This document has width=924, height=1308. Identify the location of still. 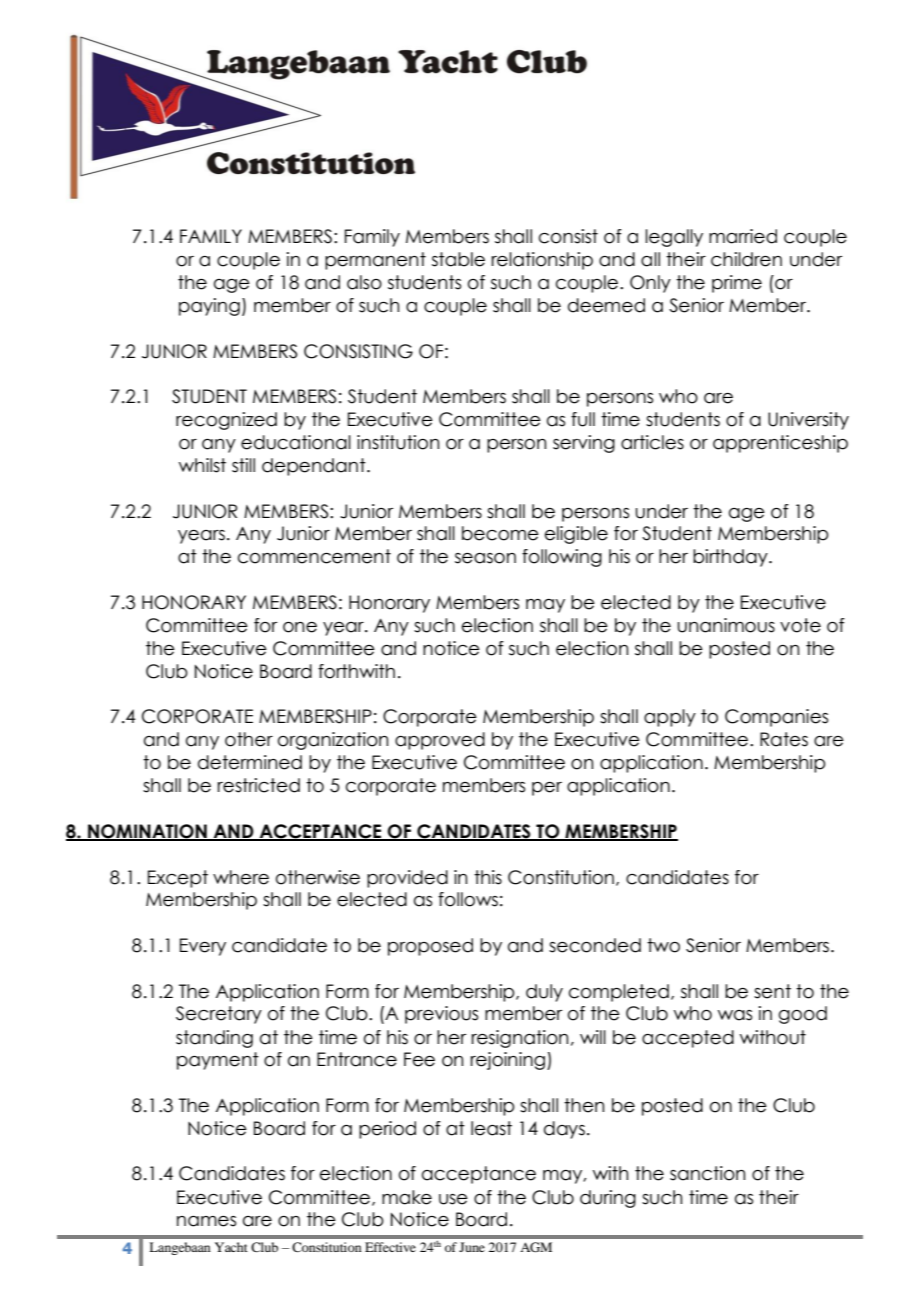
(243, 465).
